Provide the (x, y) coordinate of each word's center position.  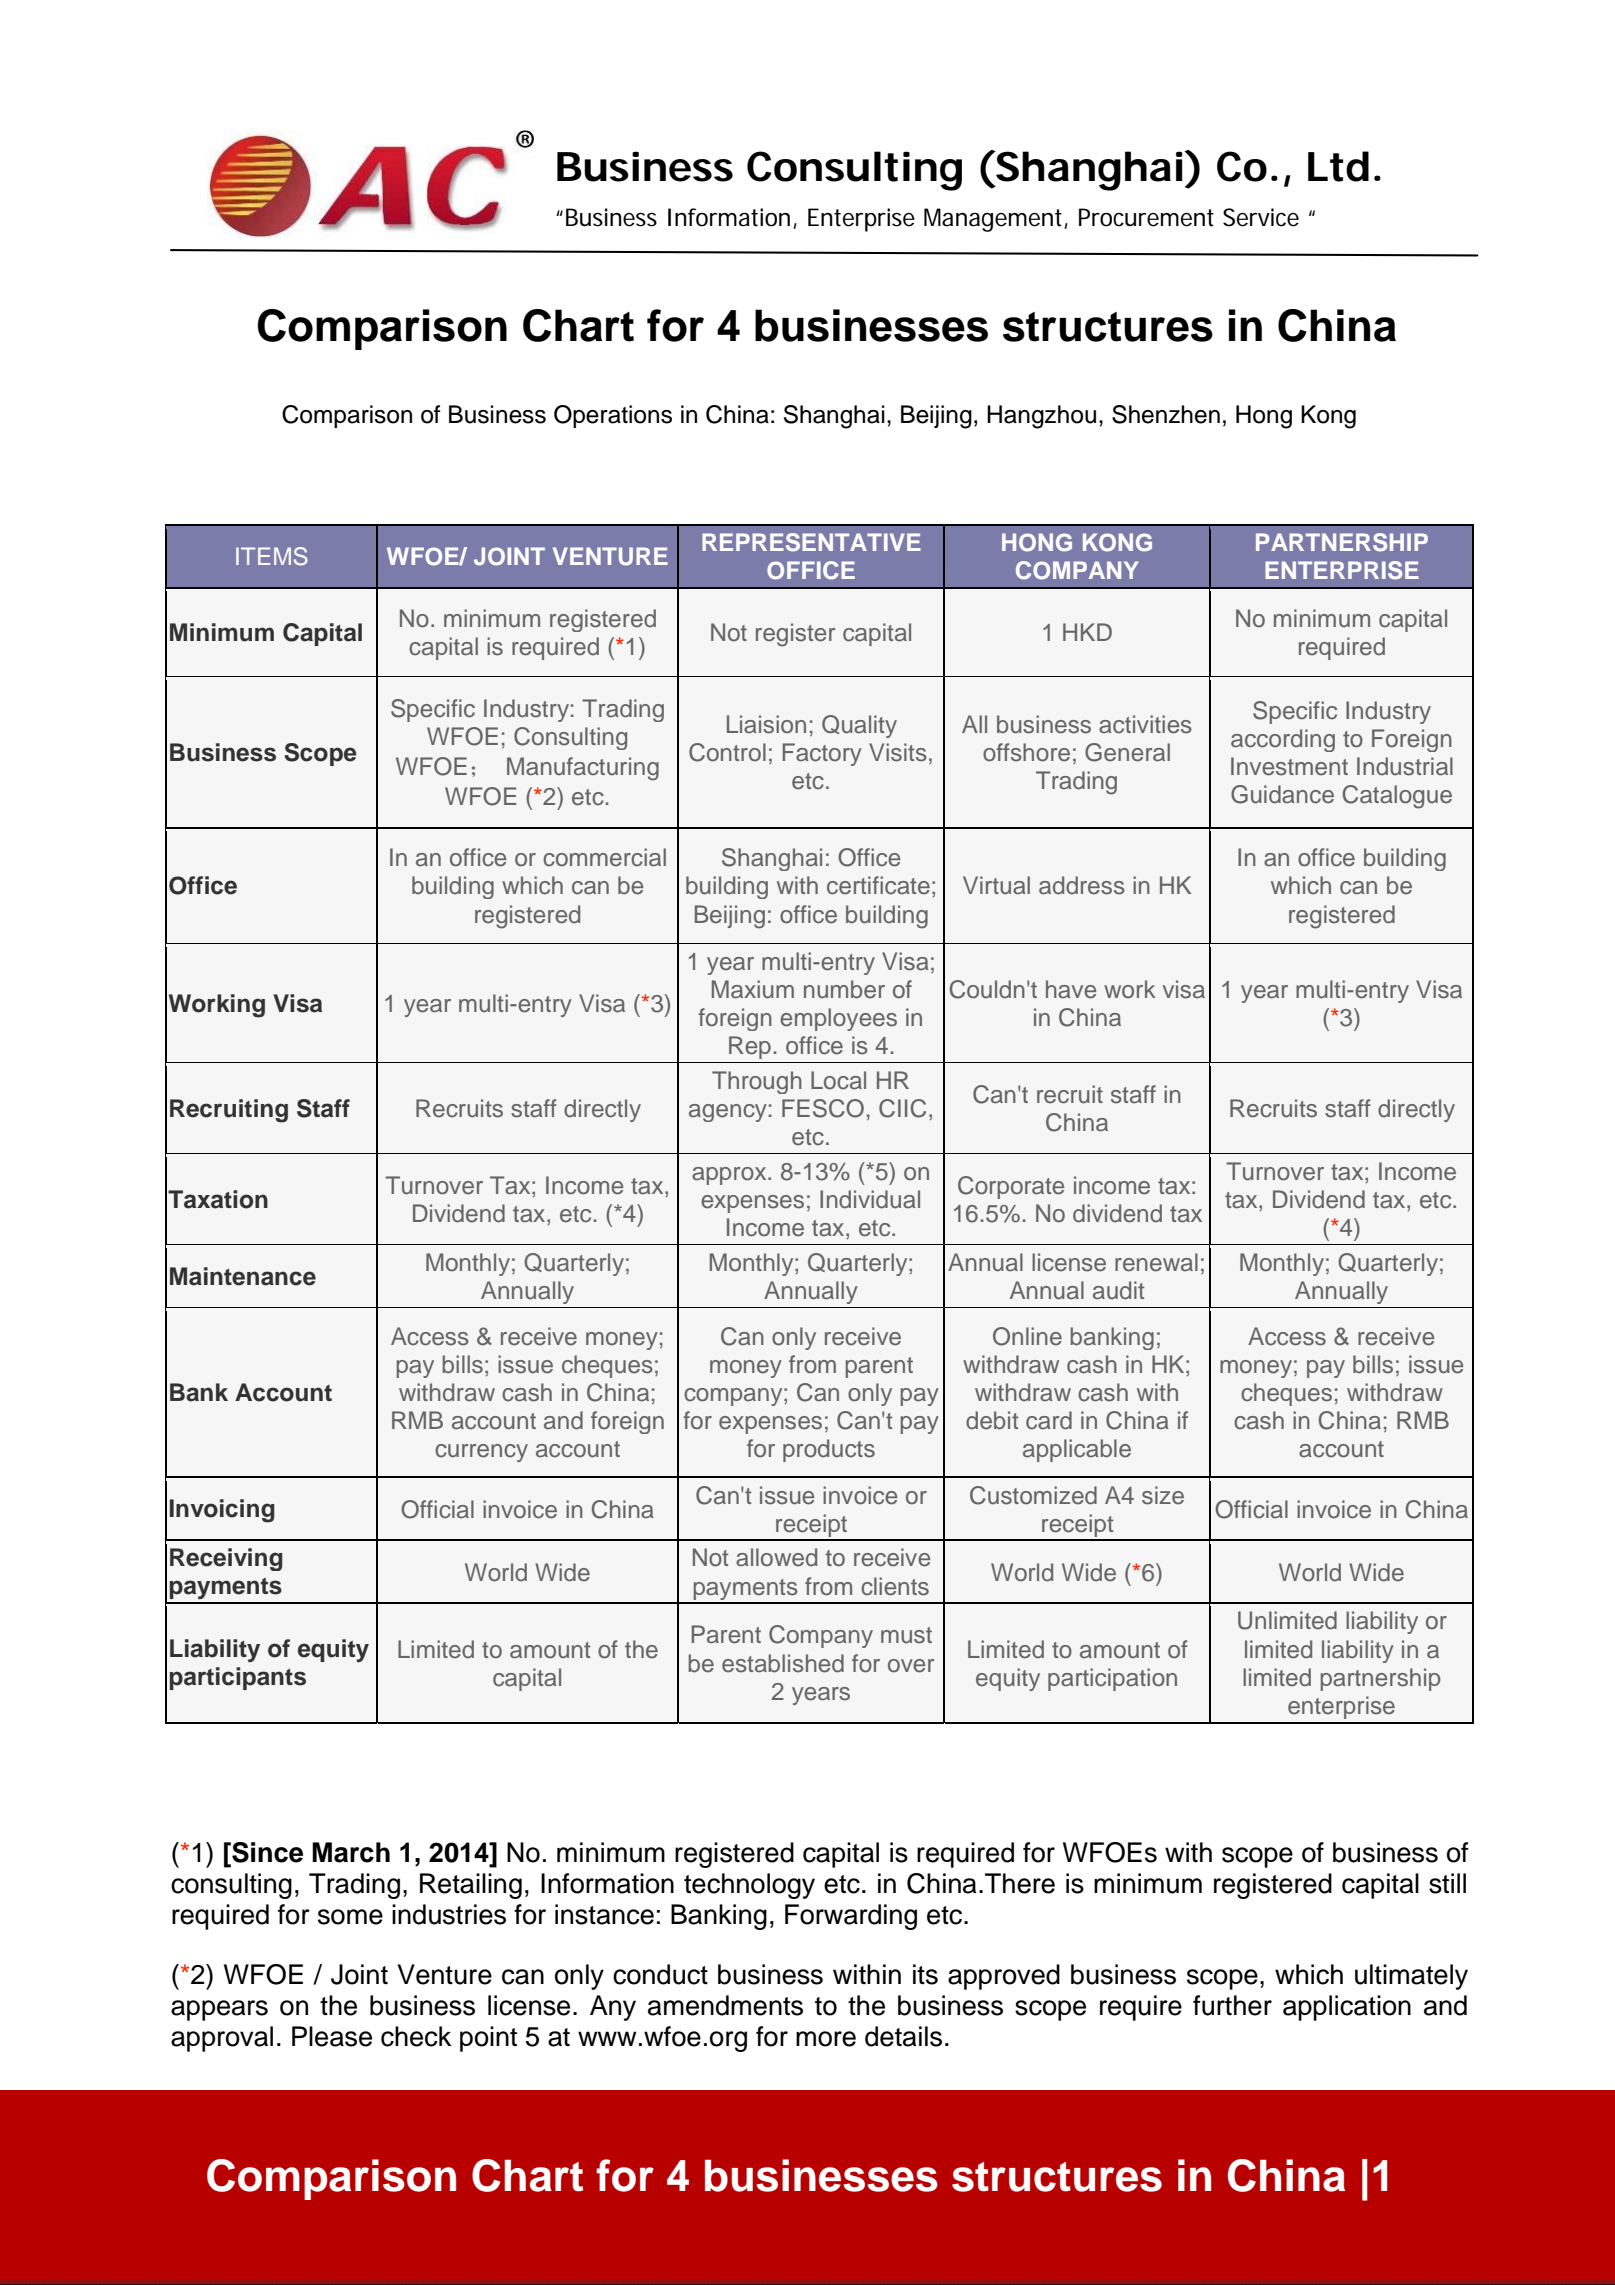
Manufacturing (583, 769)
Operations (613, 416)
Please (332, 2036)
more (826, 2039)
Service (1261, 217)
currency (481, 1453)
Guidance (1282, 794)
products (829, 1450)
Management (994, 220)
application (1347, 2008)
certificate (878, 885)
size (1163, 1495)
